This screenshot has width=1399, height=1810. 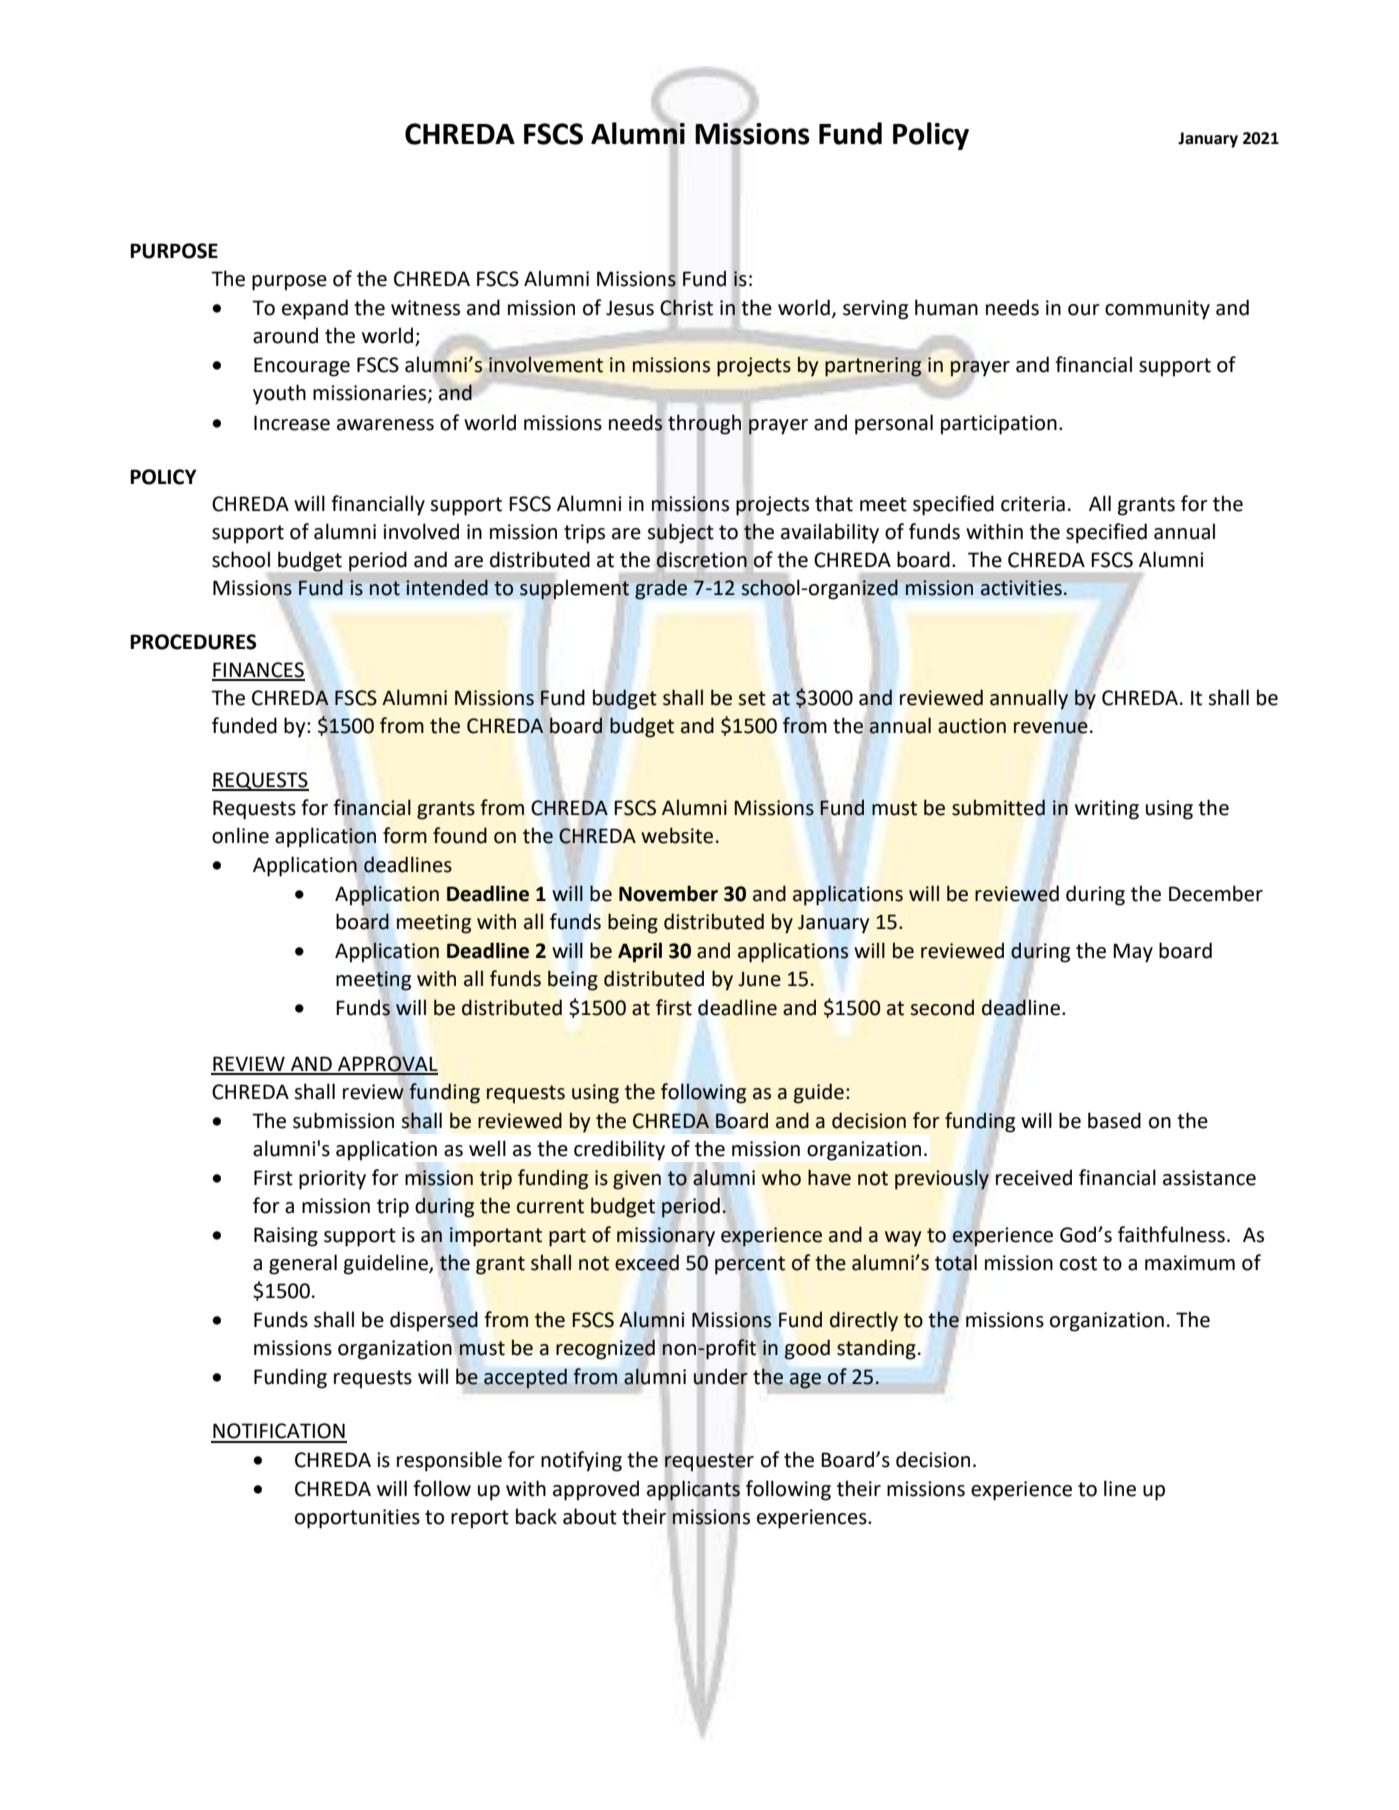 What do you see at coordinates (387, 1065) in the screenshot?
I see `APPROVAL` at bounding box center [387, 1065].
